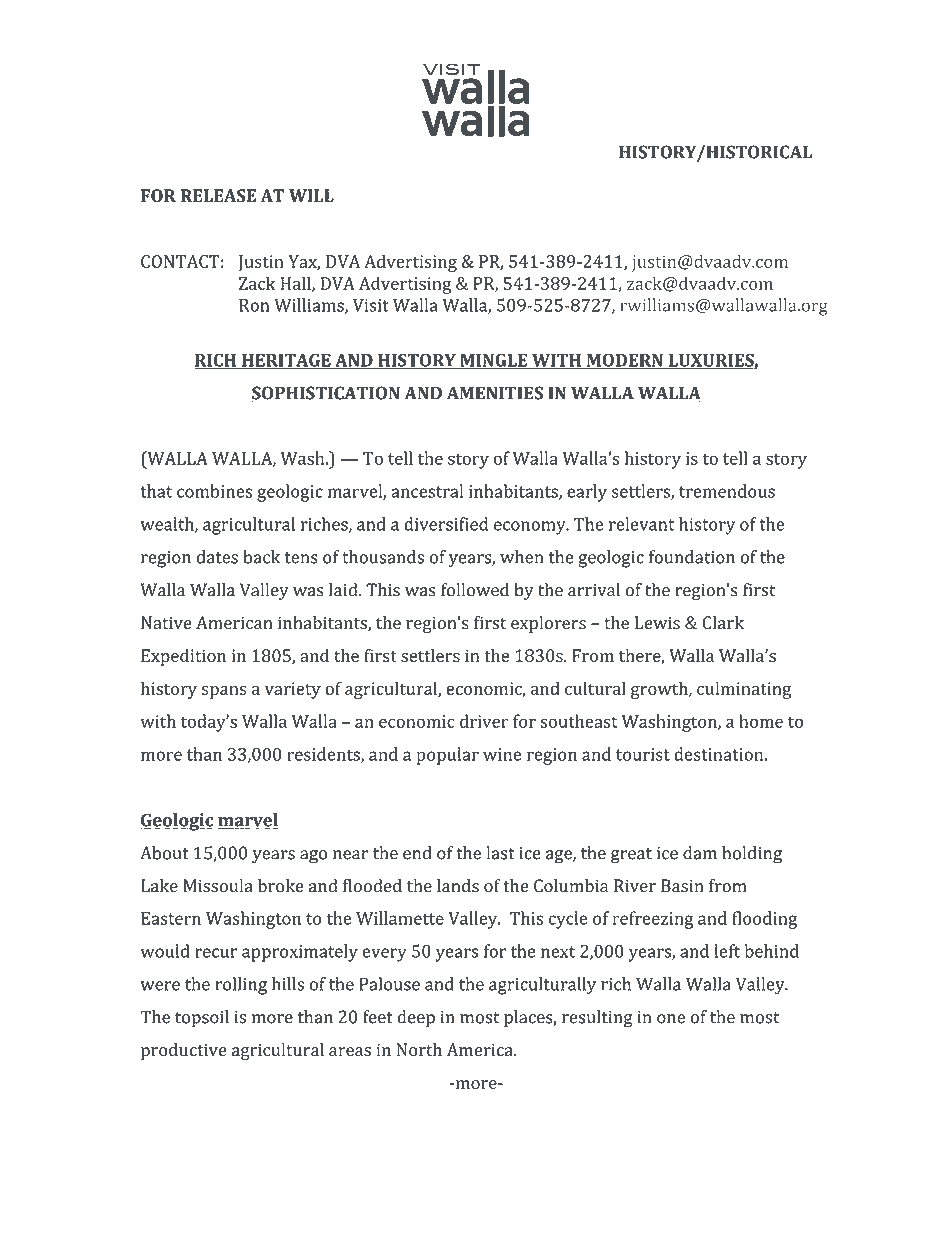  I want to click on RELEASE, so click(218, 195).
